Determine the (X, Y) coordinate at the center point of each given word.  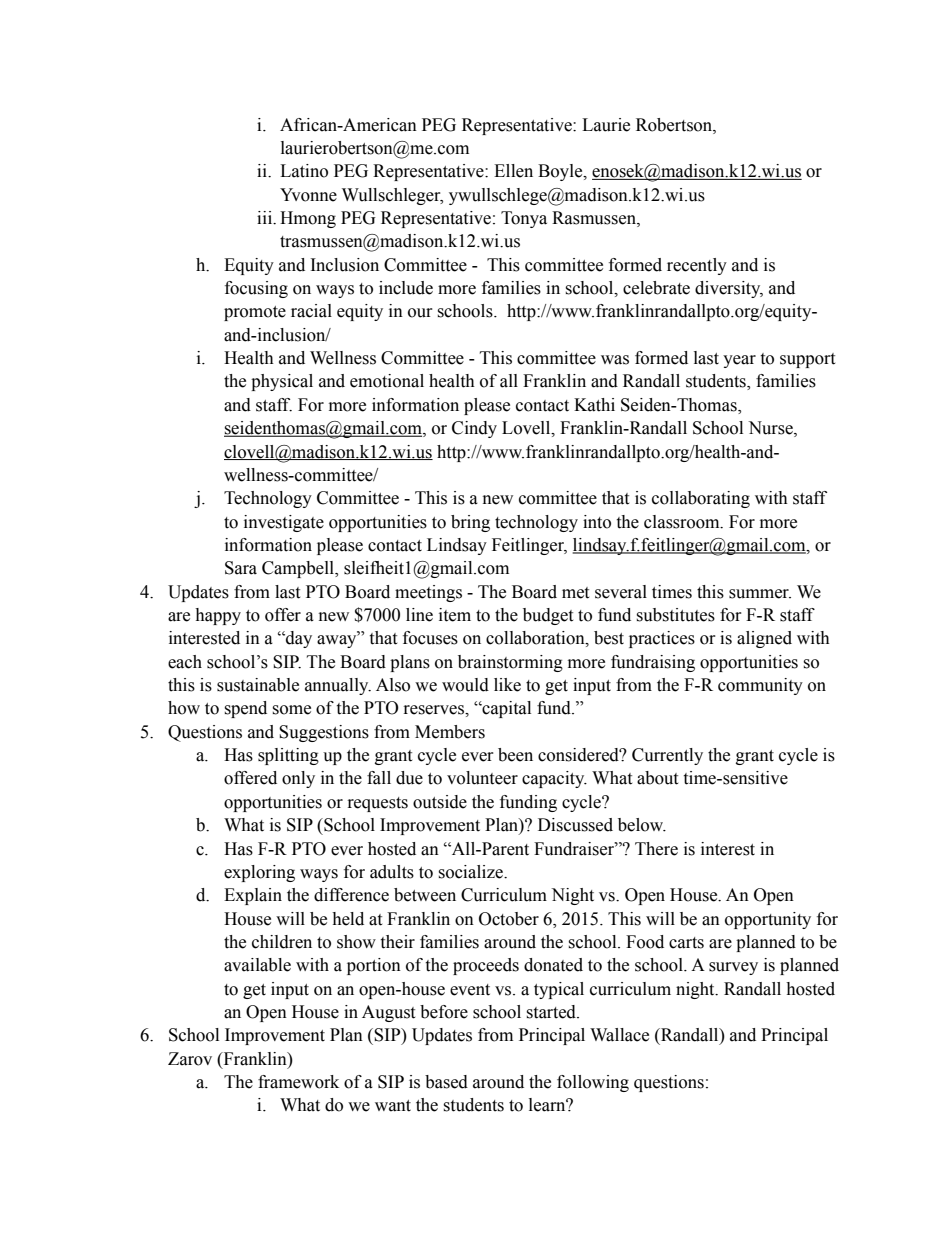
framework (298, 1082)
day (298, 639)
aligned (764, 639)
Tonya (524, 219)
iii (266, 218)
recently (697, 266)
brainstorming (510, 663)
